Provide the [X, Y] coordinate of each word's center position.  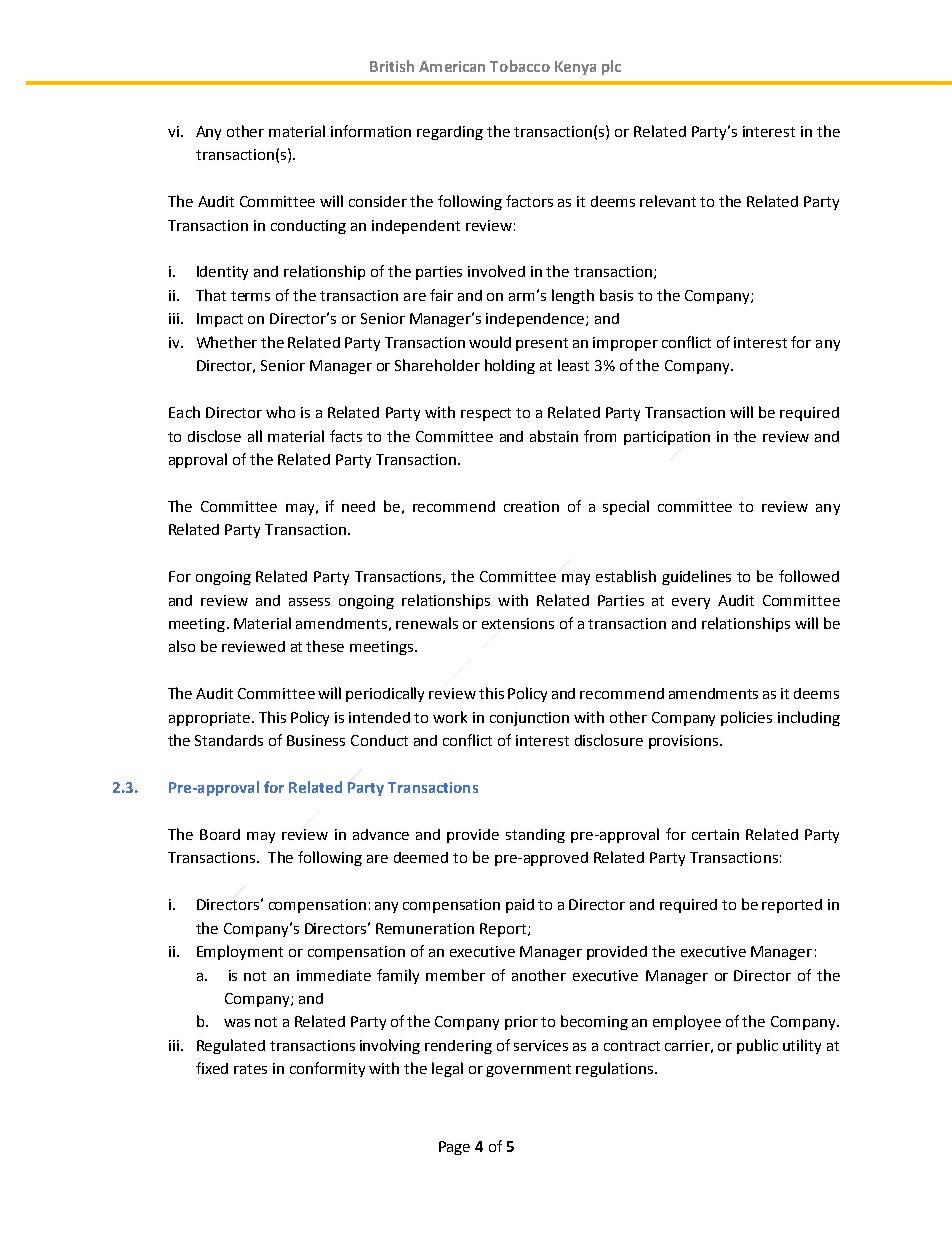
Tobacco [520, 66]
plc [611, 67]
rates [250, 1069]
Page [454, 1148]
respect [486, 414]
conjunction [529, 719]
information [371, 131]
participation [667, 438]
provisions [683, 742]
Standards [229, 740]
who [280, 412]
